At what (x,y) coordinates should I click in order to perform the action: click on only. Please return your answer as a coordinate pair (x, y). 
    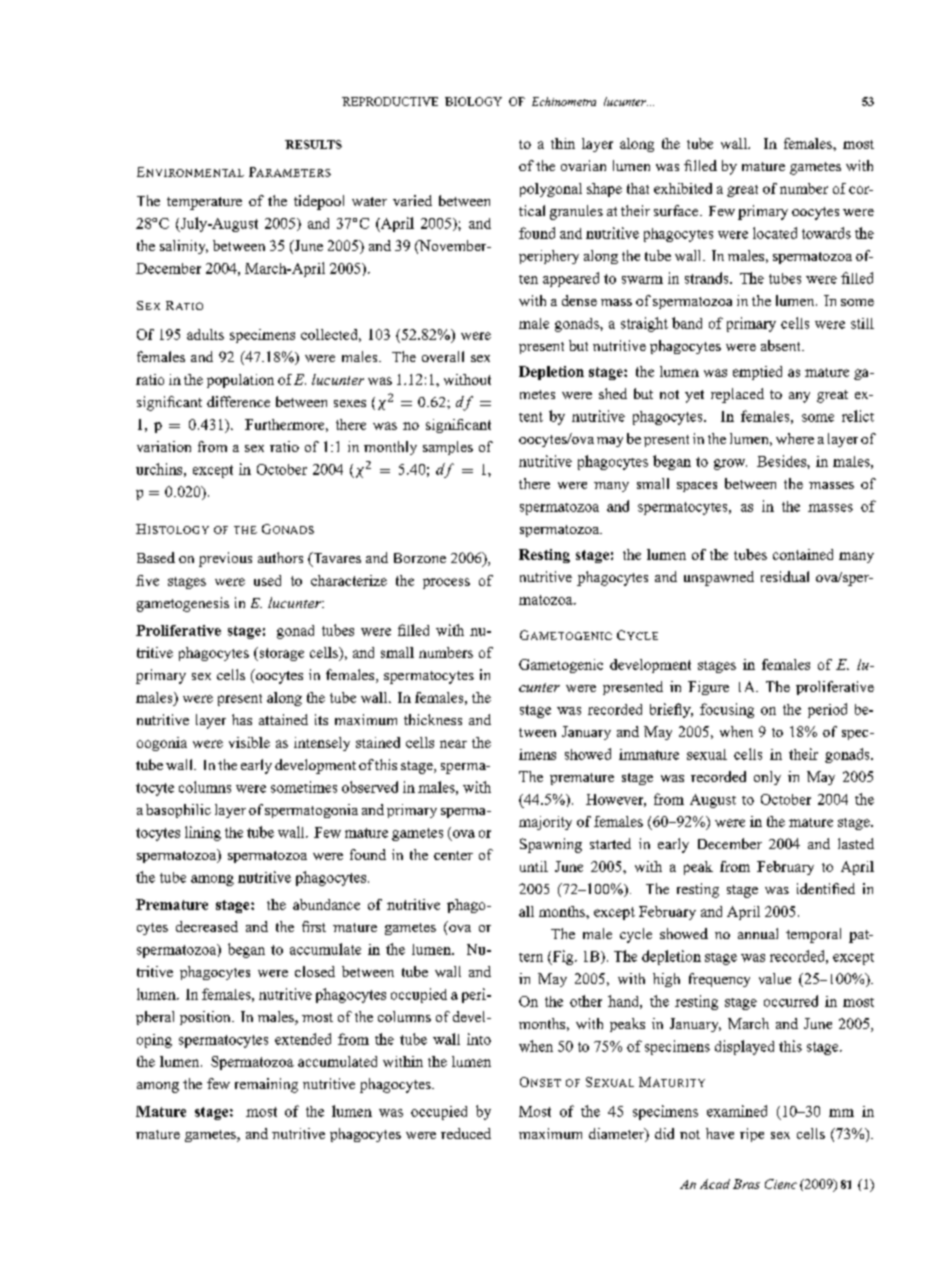
    Looking at the image, I should click on (767, 778).
